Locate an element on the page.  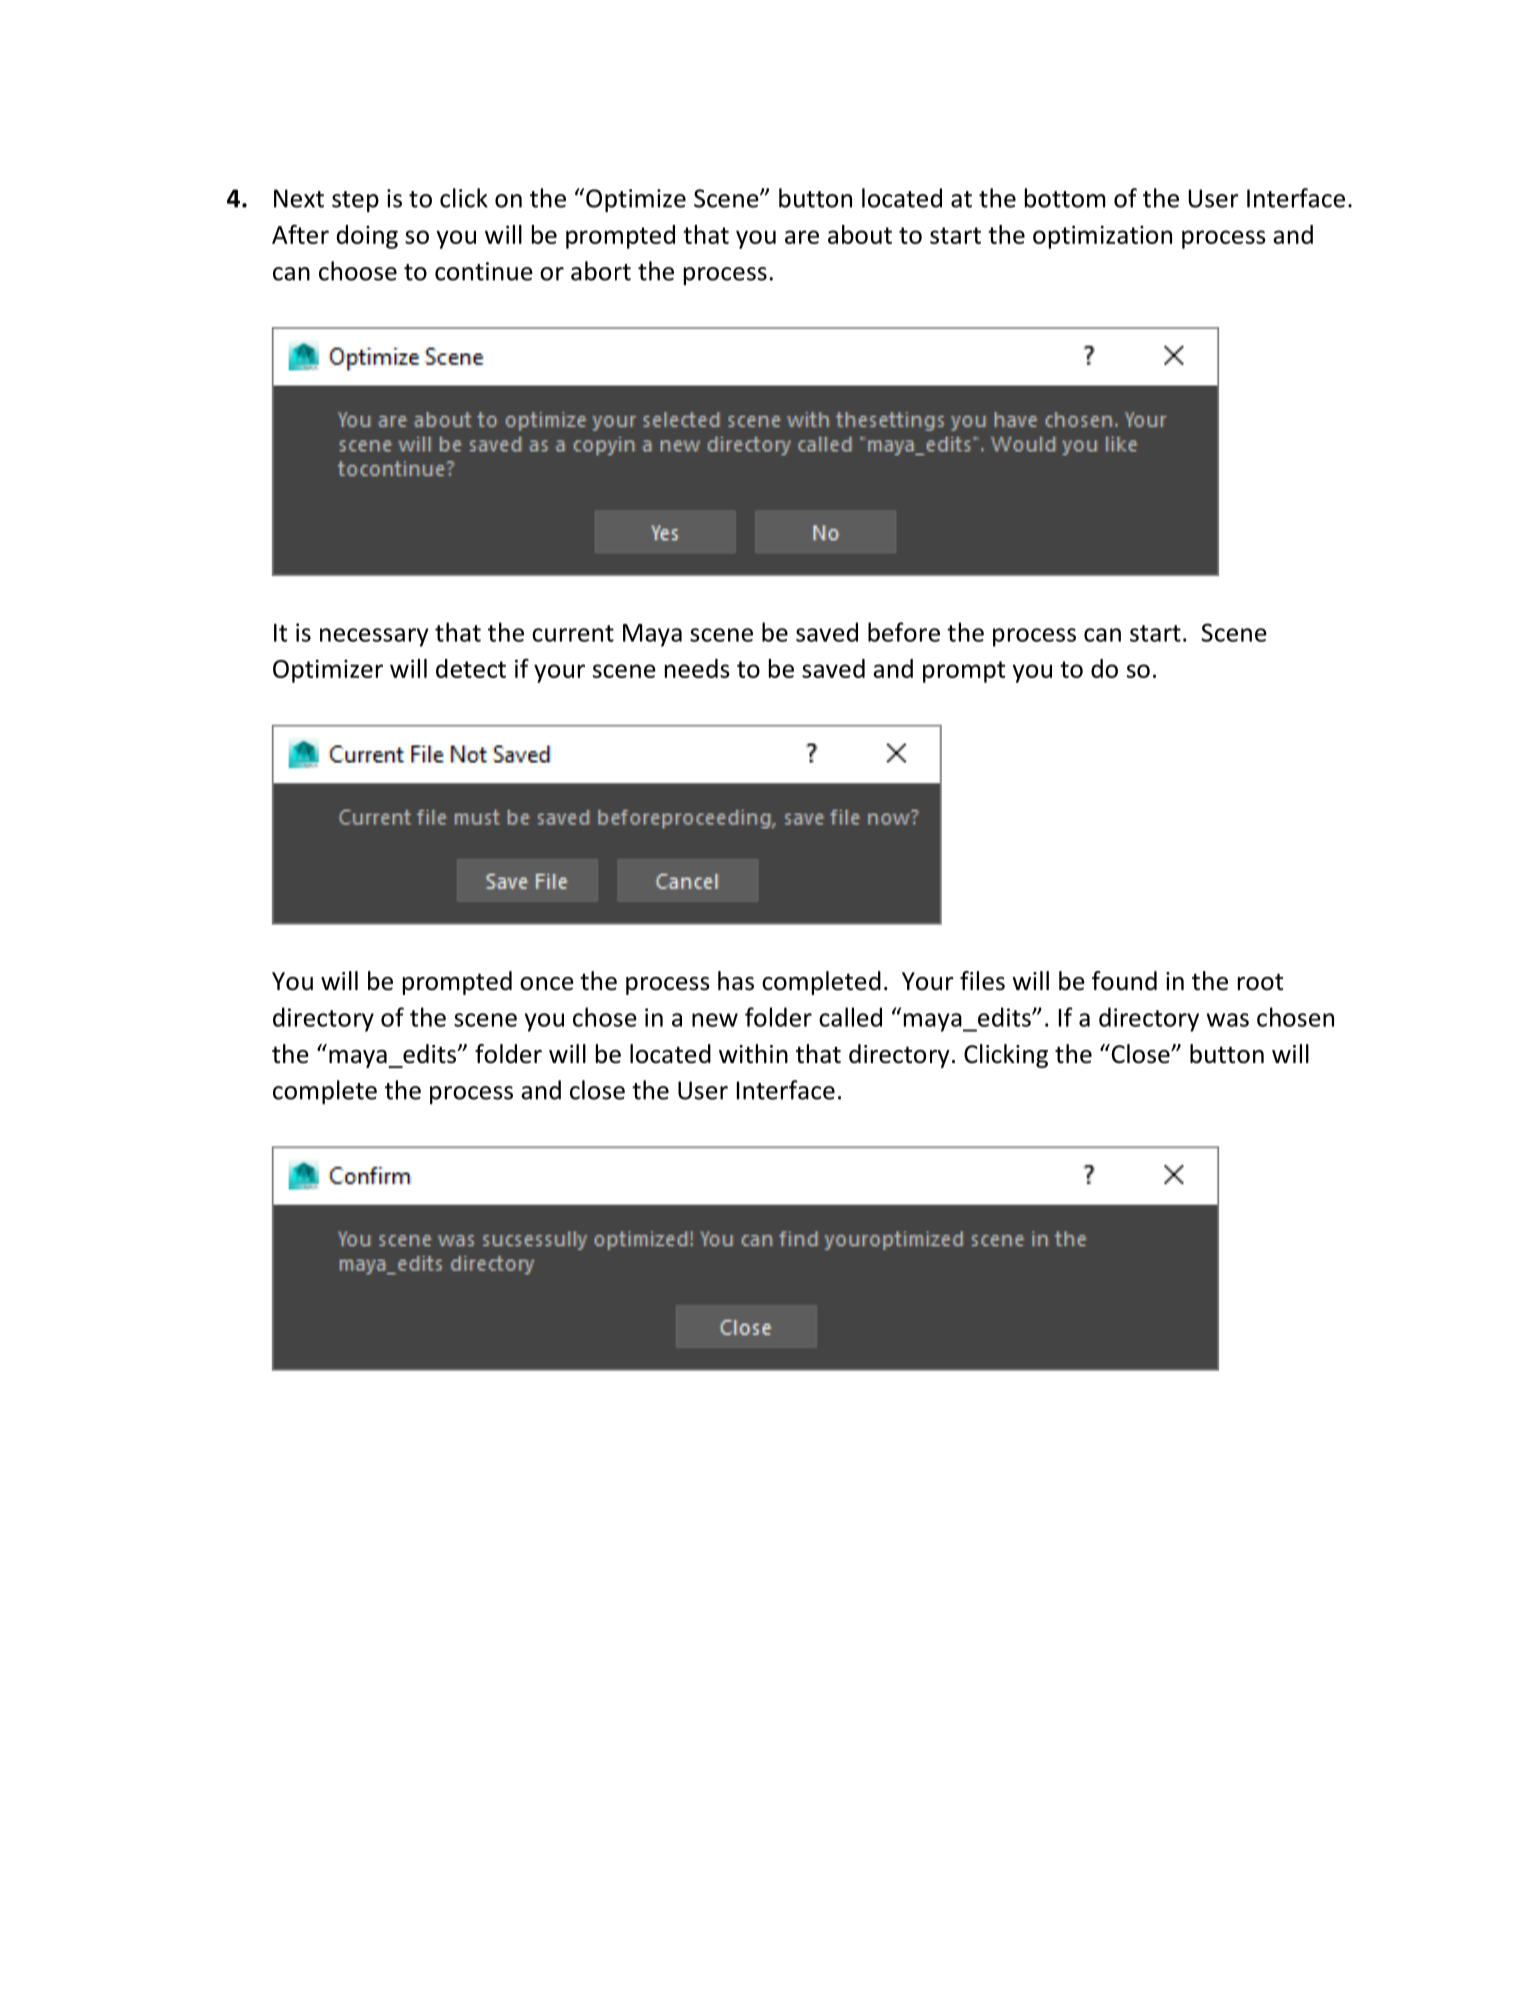
bottom is located at coordinates (1065, 198).
